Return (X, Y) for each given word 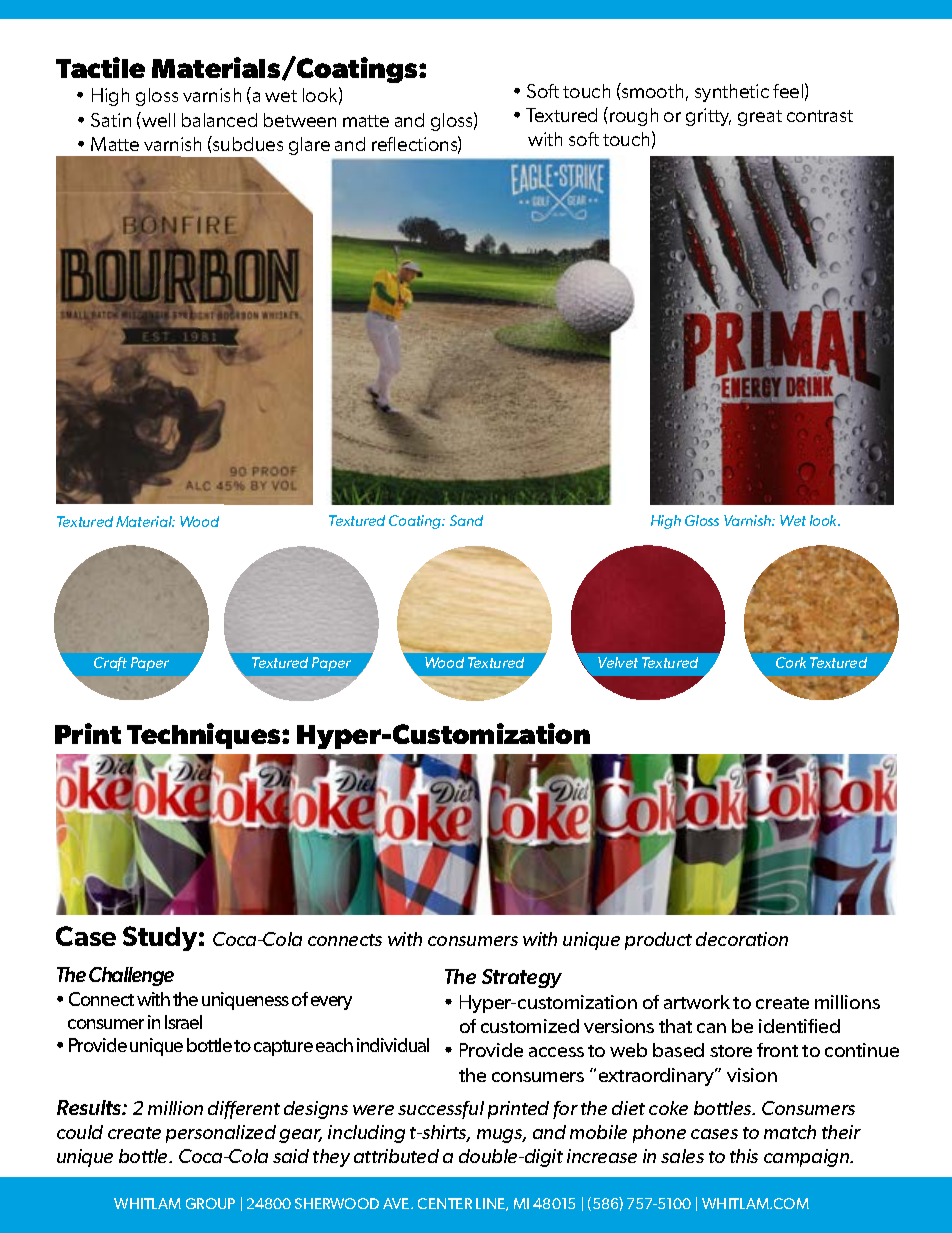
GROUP (210, 1203)
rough (634, 117)
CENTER (445, 1203)
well (157, 119)
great (760, 118)
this (744, 1156)
